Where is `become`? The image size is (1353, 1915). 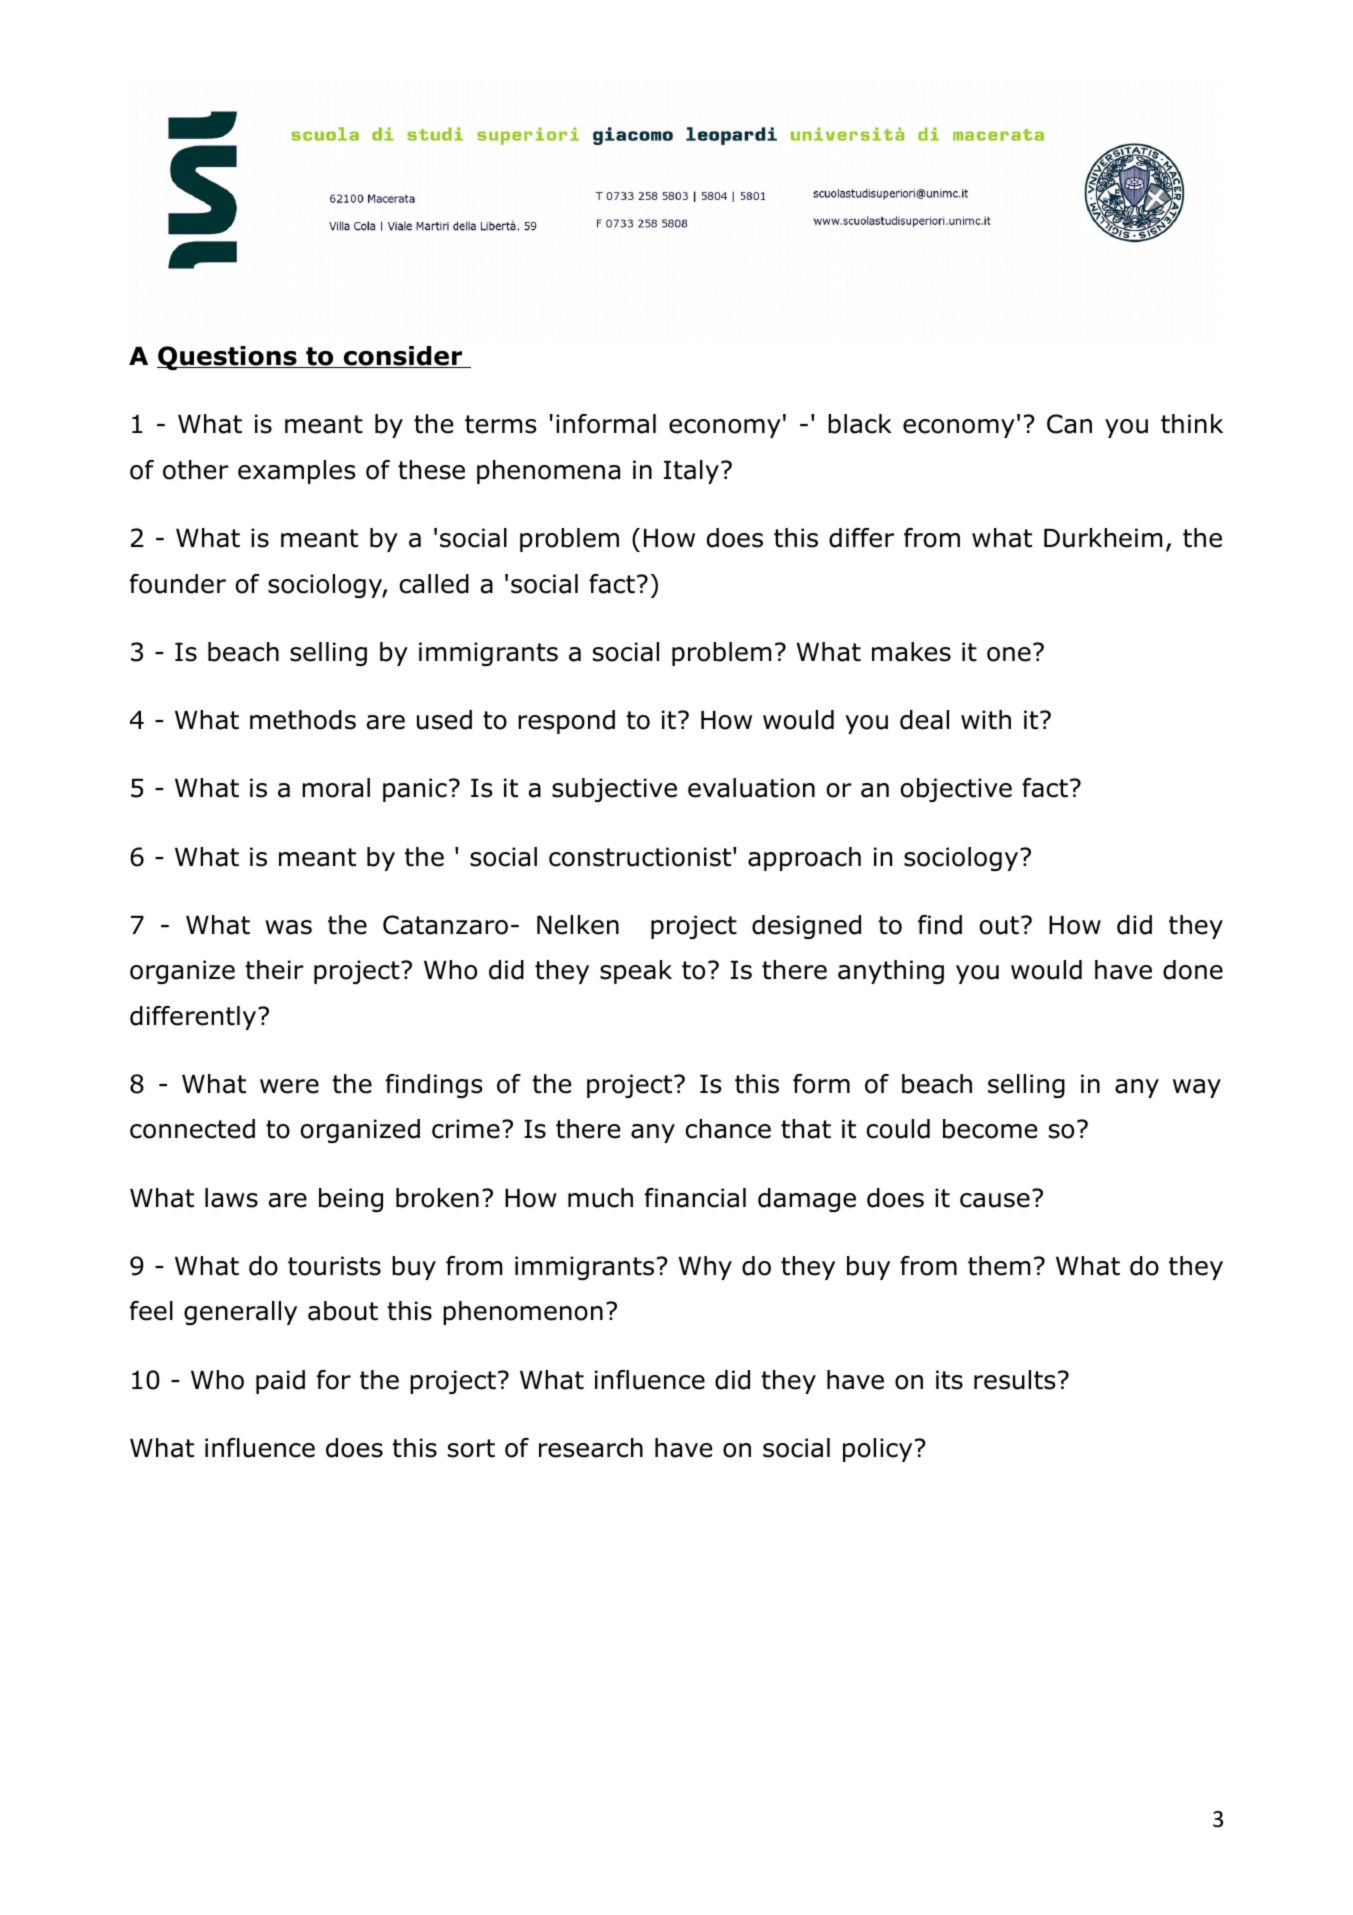
become is located at coordinates (990, 1129).
